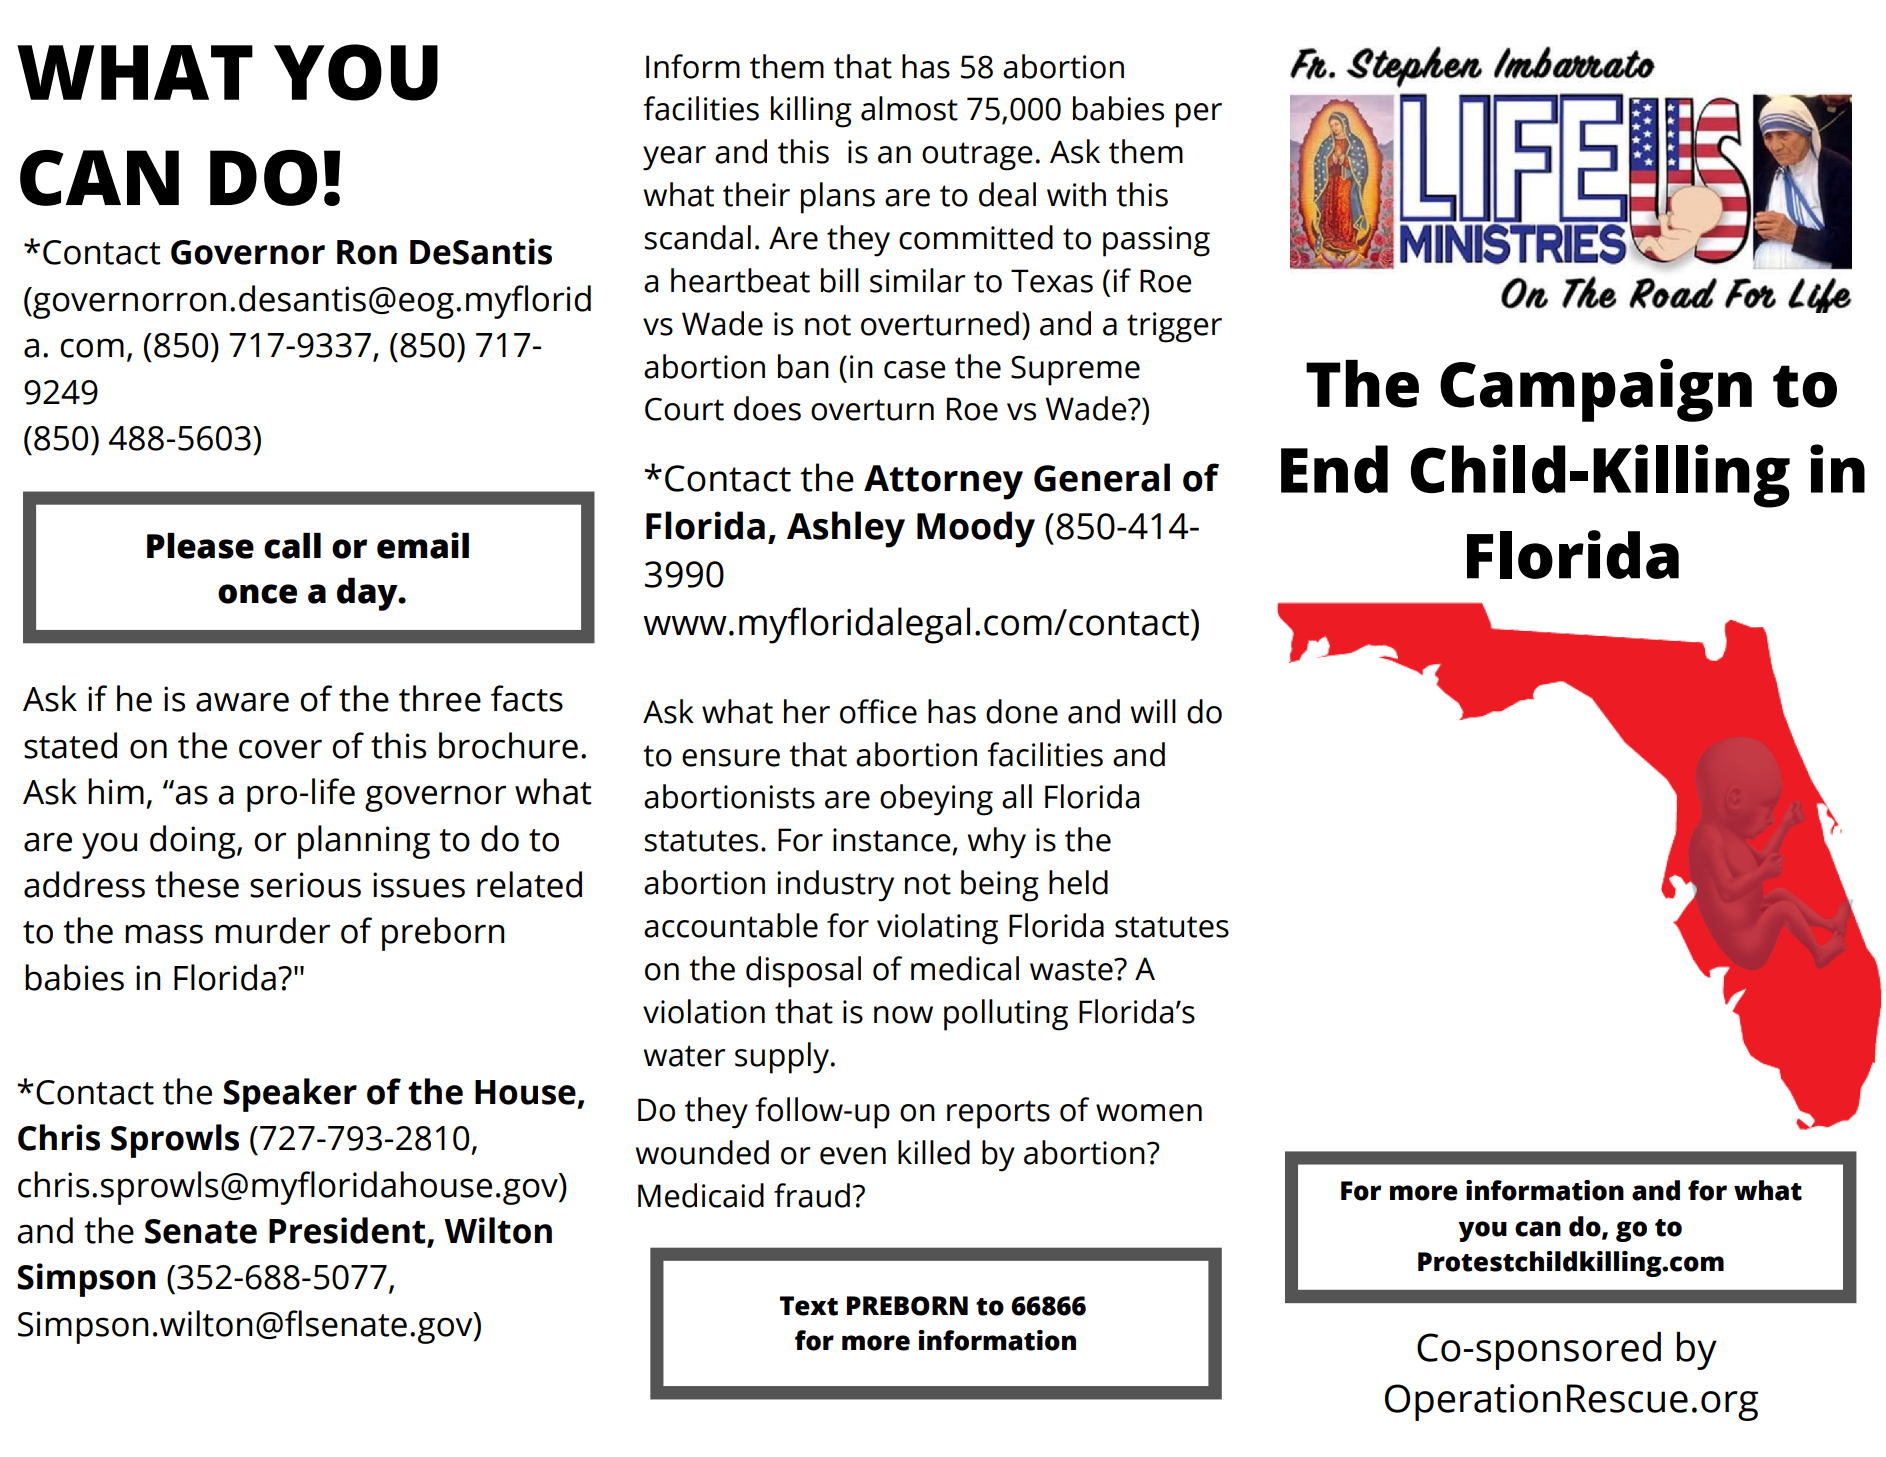  I want to click on women, so click(1149, 1113).
